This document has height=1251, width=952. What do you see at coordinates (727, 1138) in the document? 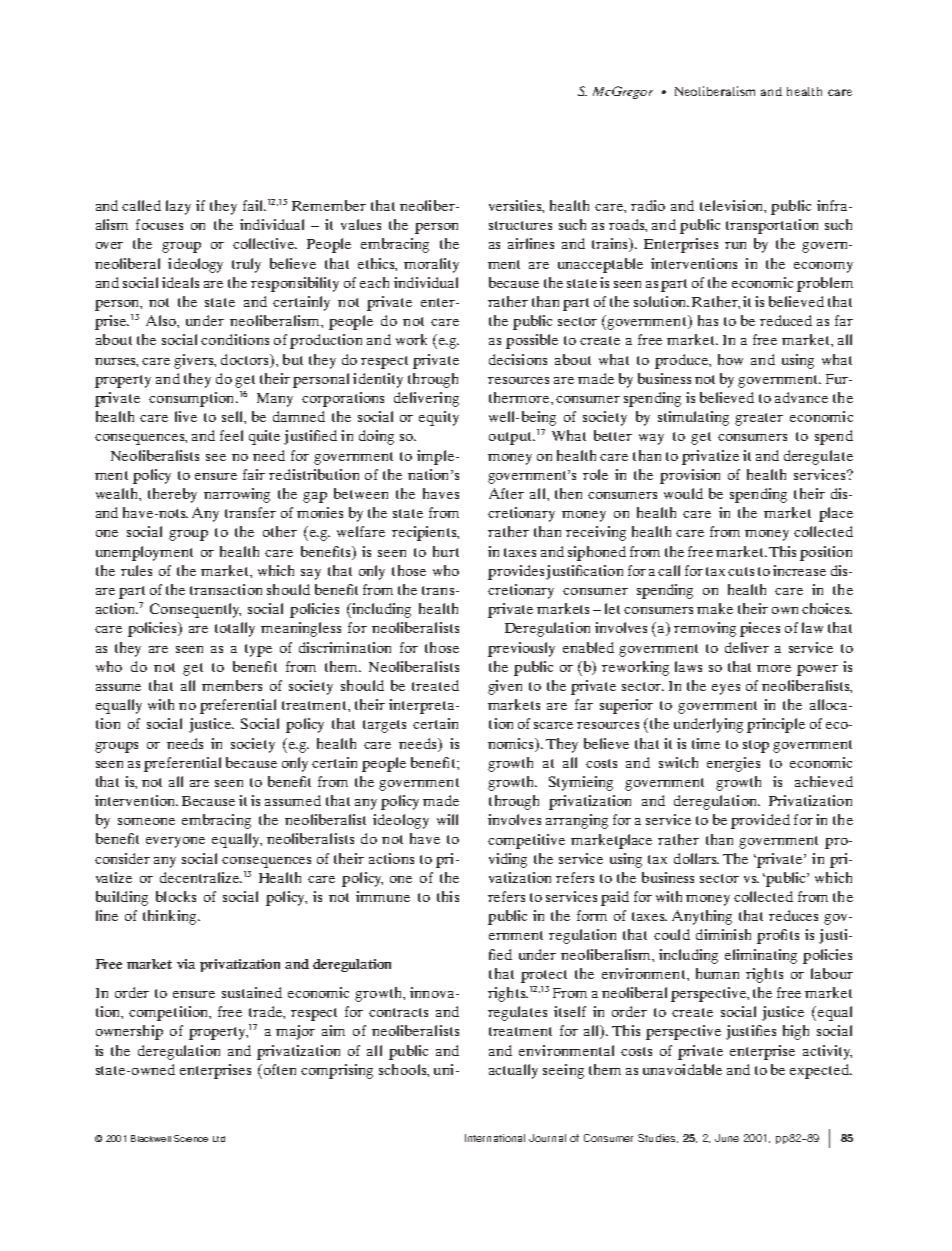
I see `June` at bounding box center [727, 1138].
